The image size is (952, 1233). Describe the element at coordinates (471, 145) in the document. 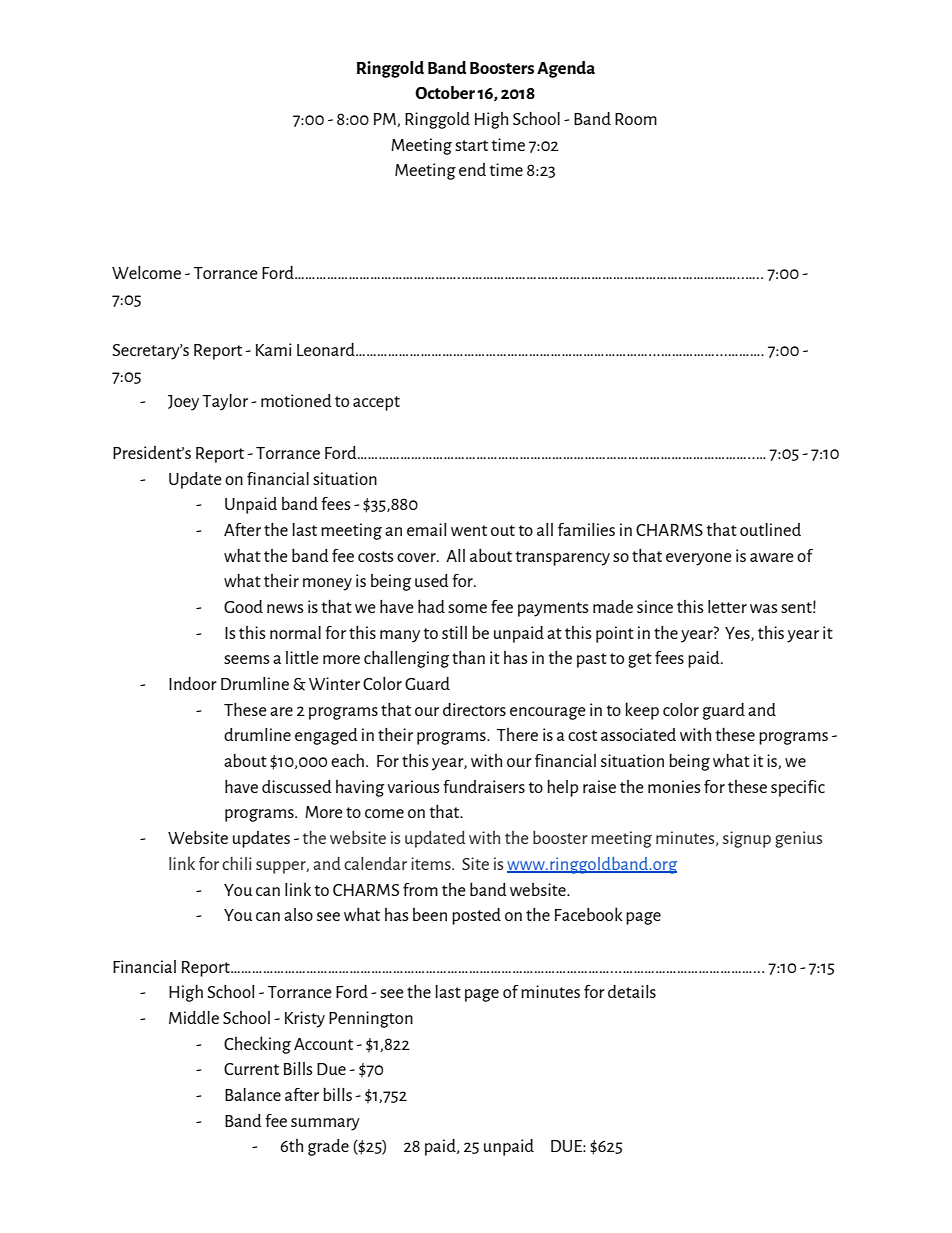

I see `start` at that location.
